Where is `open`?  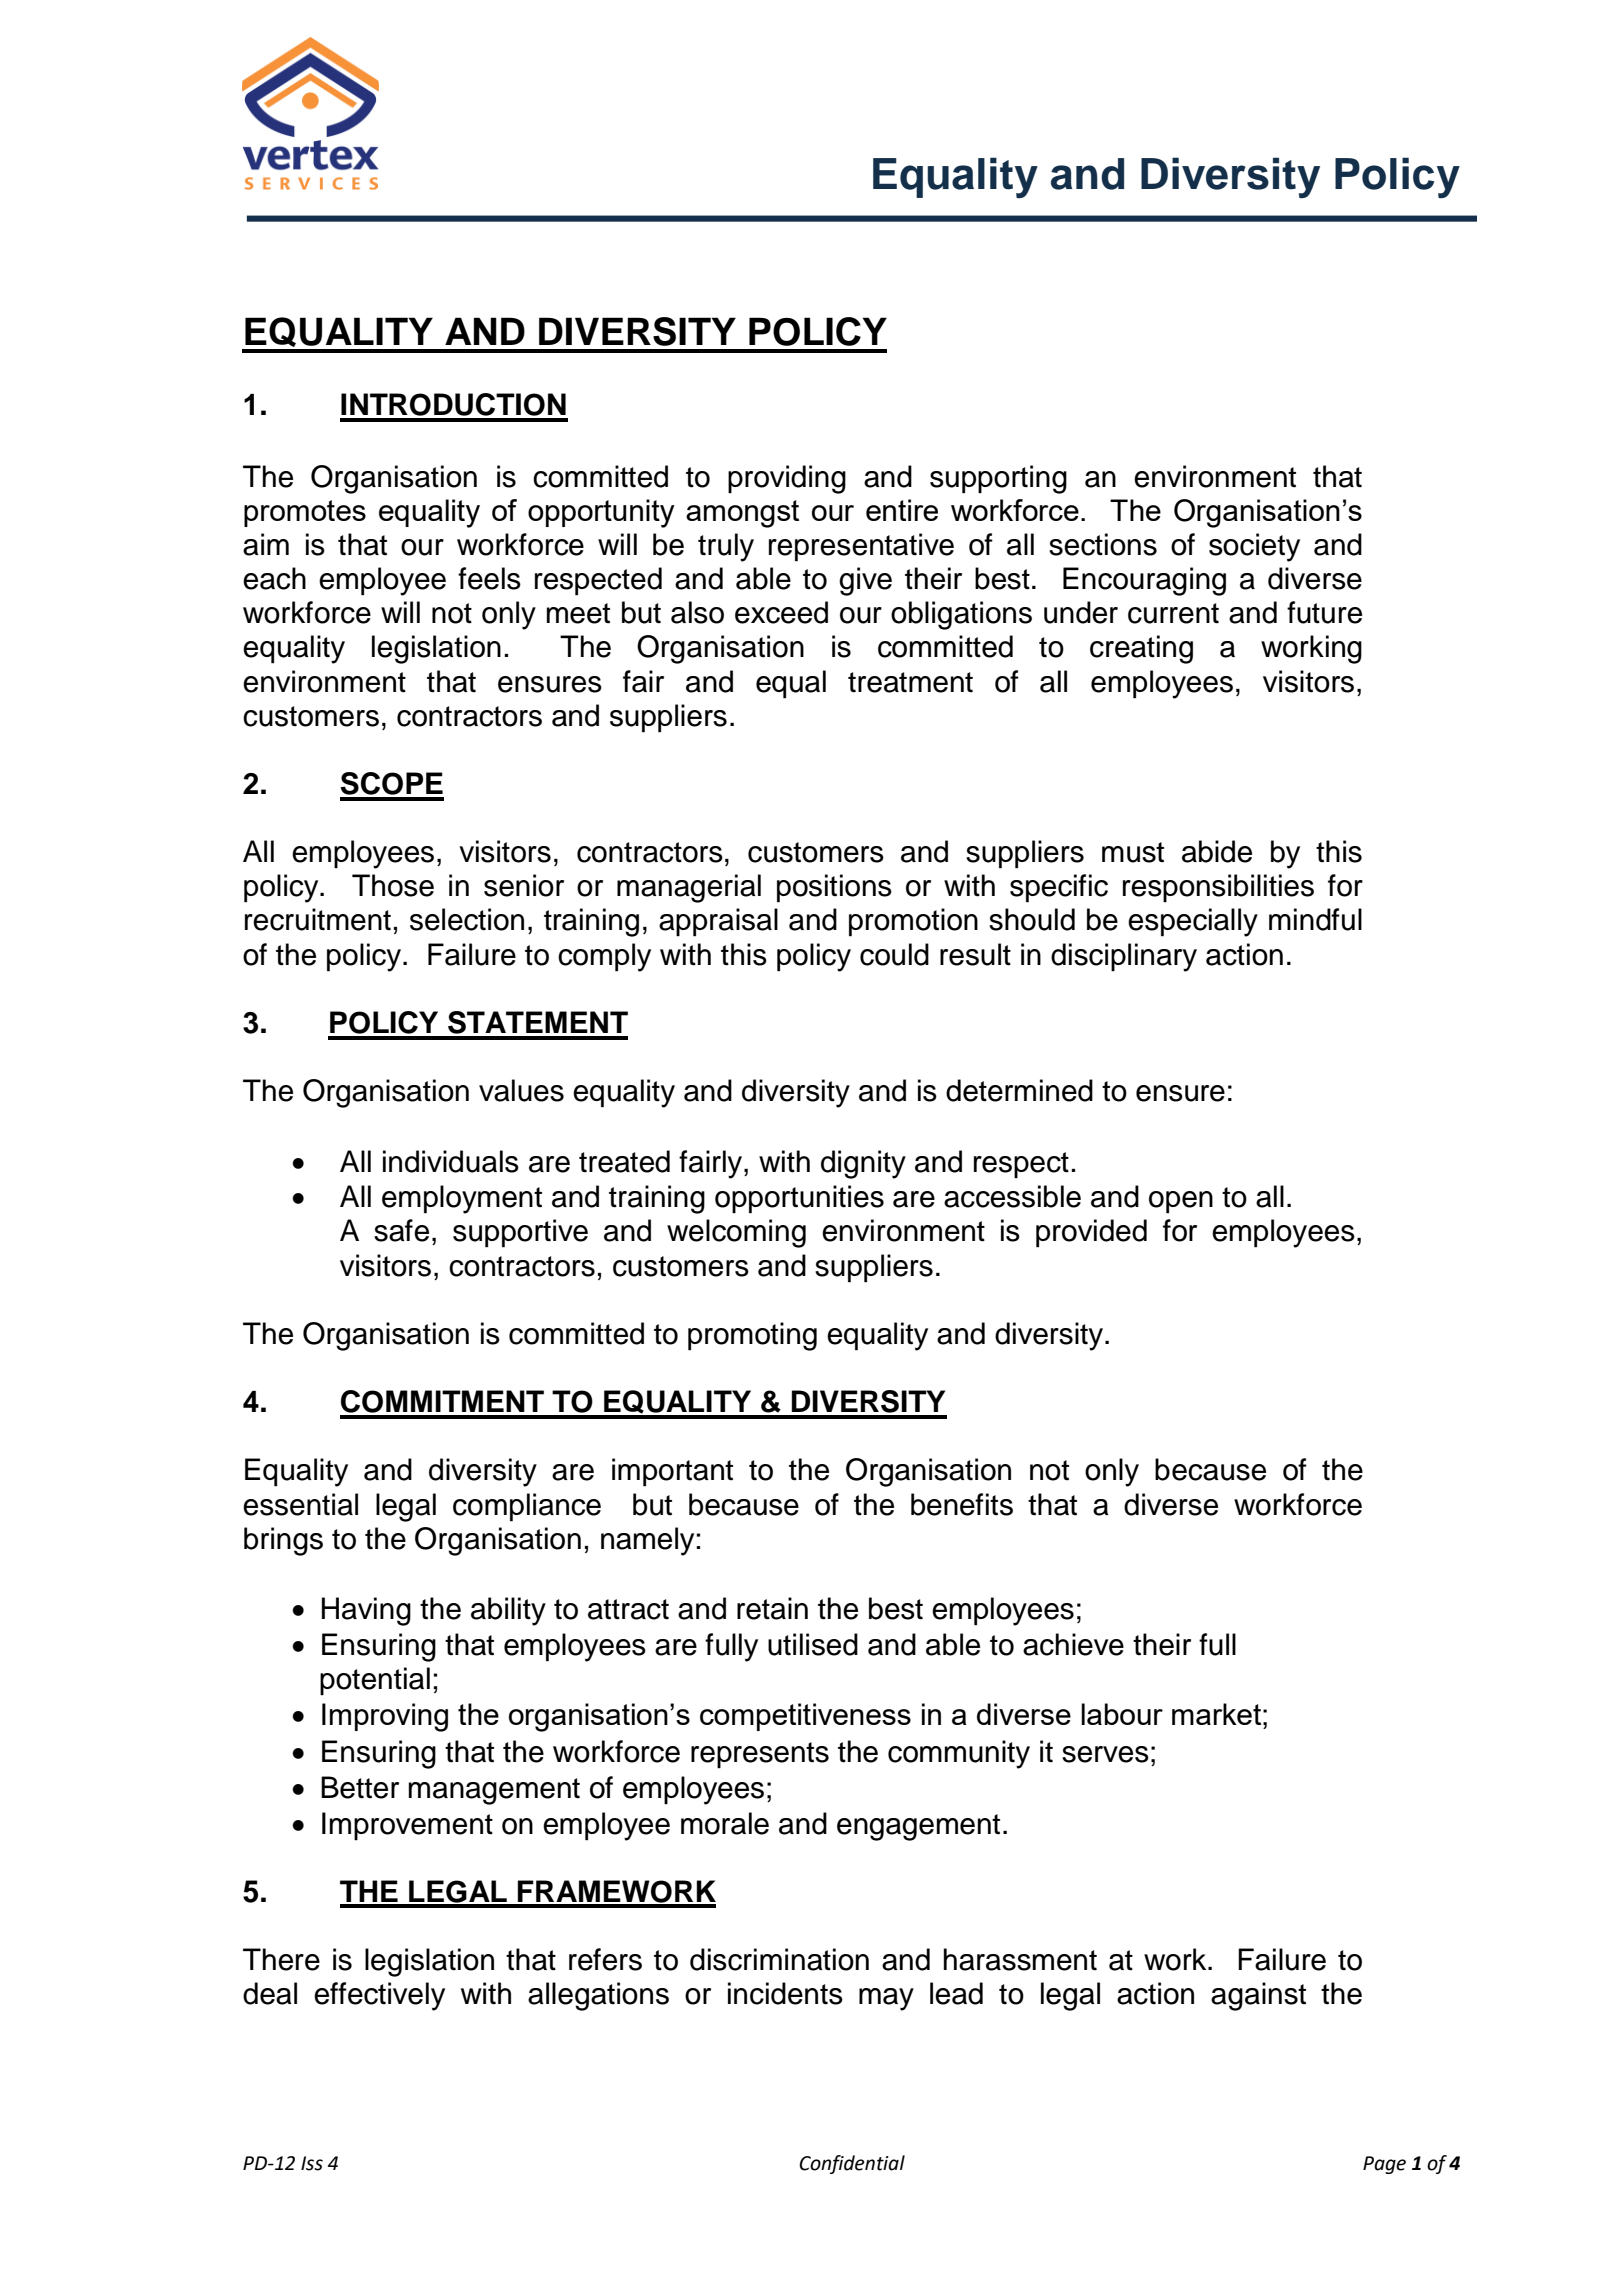
open is located at coordinates (1181, 1202).
